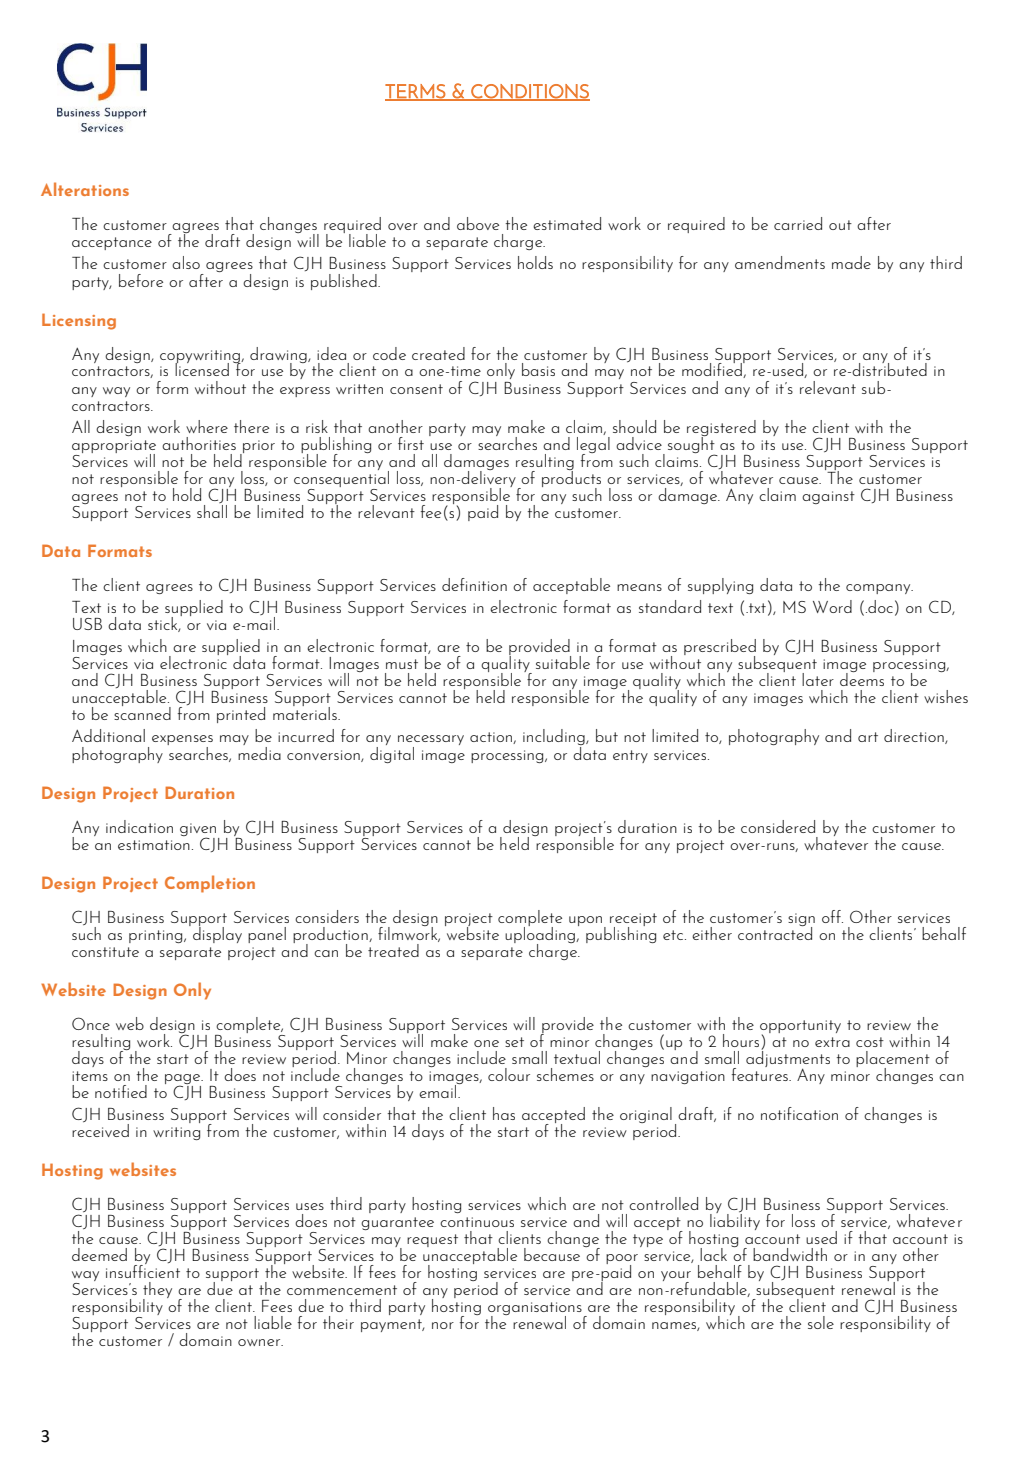  What do you see at coordinates (157, 1291) in the screenshot?
I see `they` at bounding box center [157, 1291].
